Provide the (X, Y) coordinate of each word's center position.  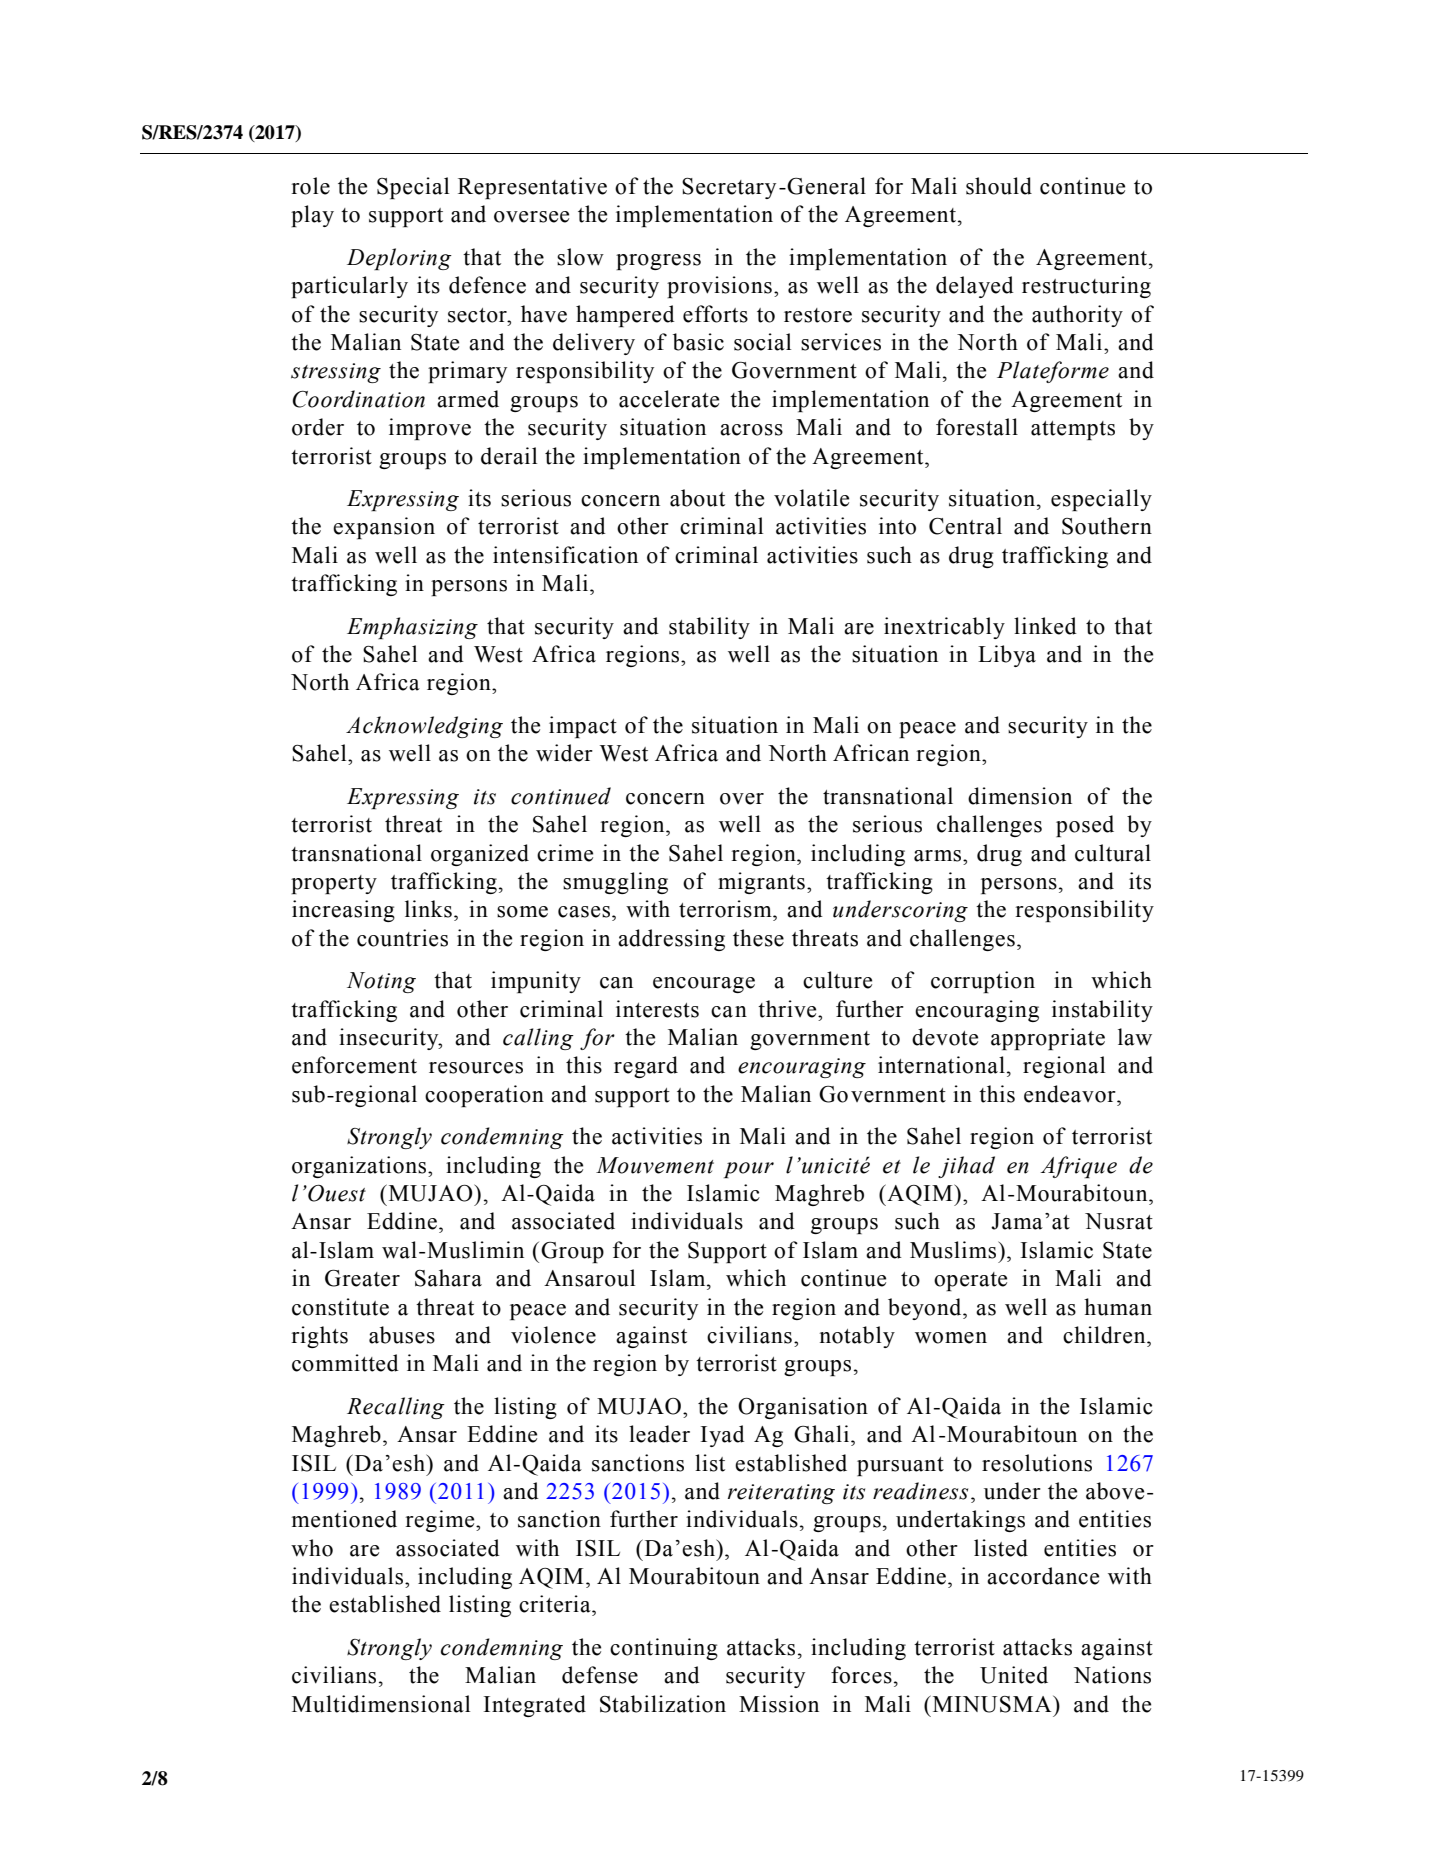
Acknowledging (424, 727)
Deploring (399, 259)
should (999, 186)
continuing (664, 1649)
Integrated (535, 1706)
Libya (1007, 656)
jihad (966, 1167)
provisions (719, 287)
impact (583, 727)
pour (749, 1170)
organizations (360, 1167)
